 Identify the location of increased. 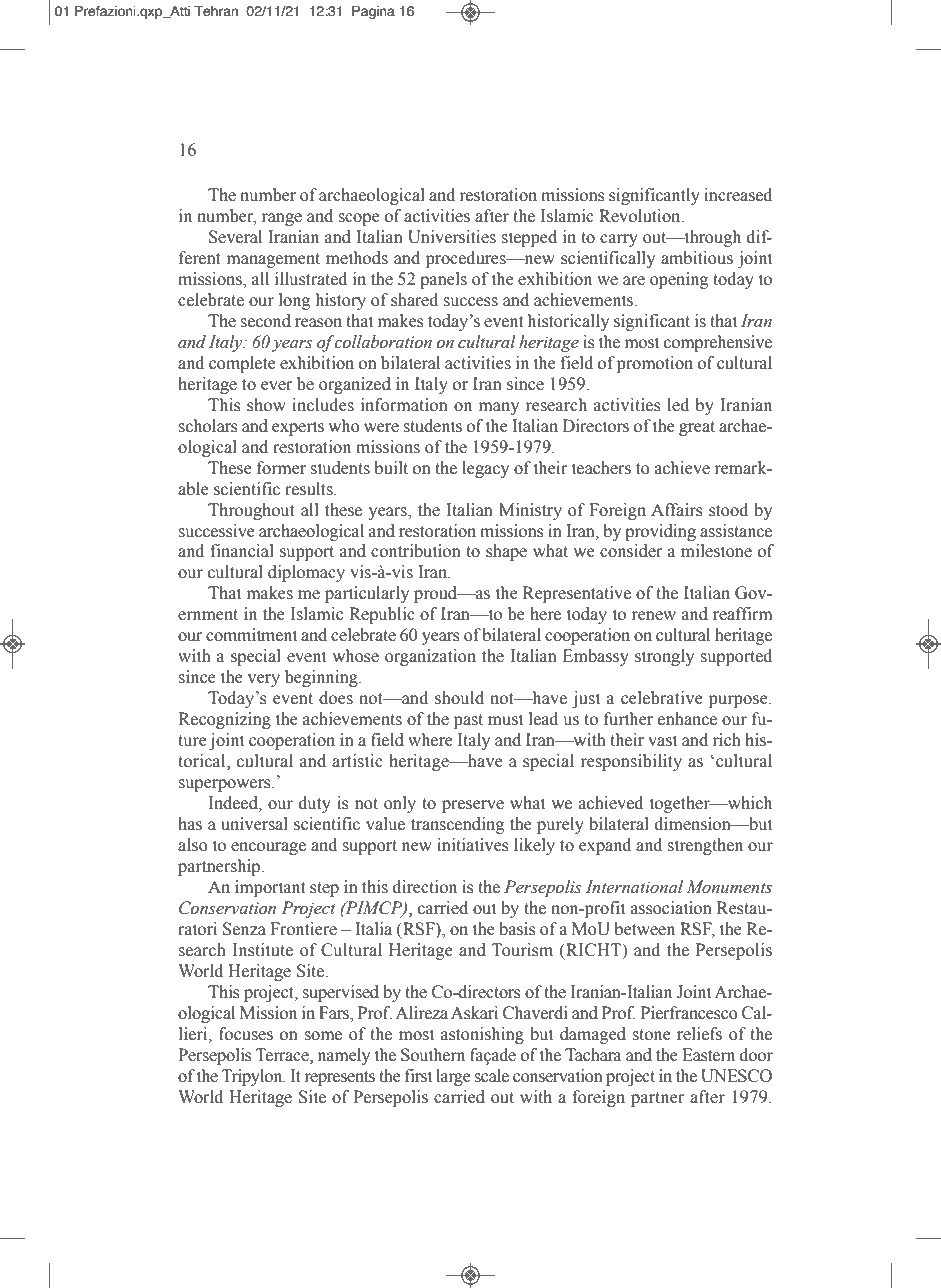
(738, 195).
